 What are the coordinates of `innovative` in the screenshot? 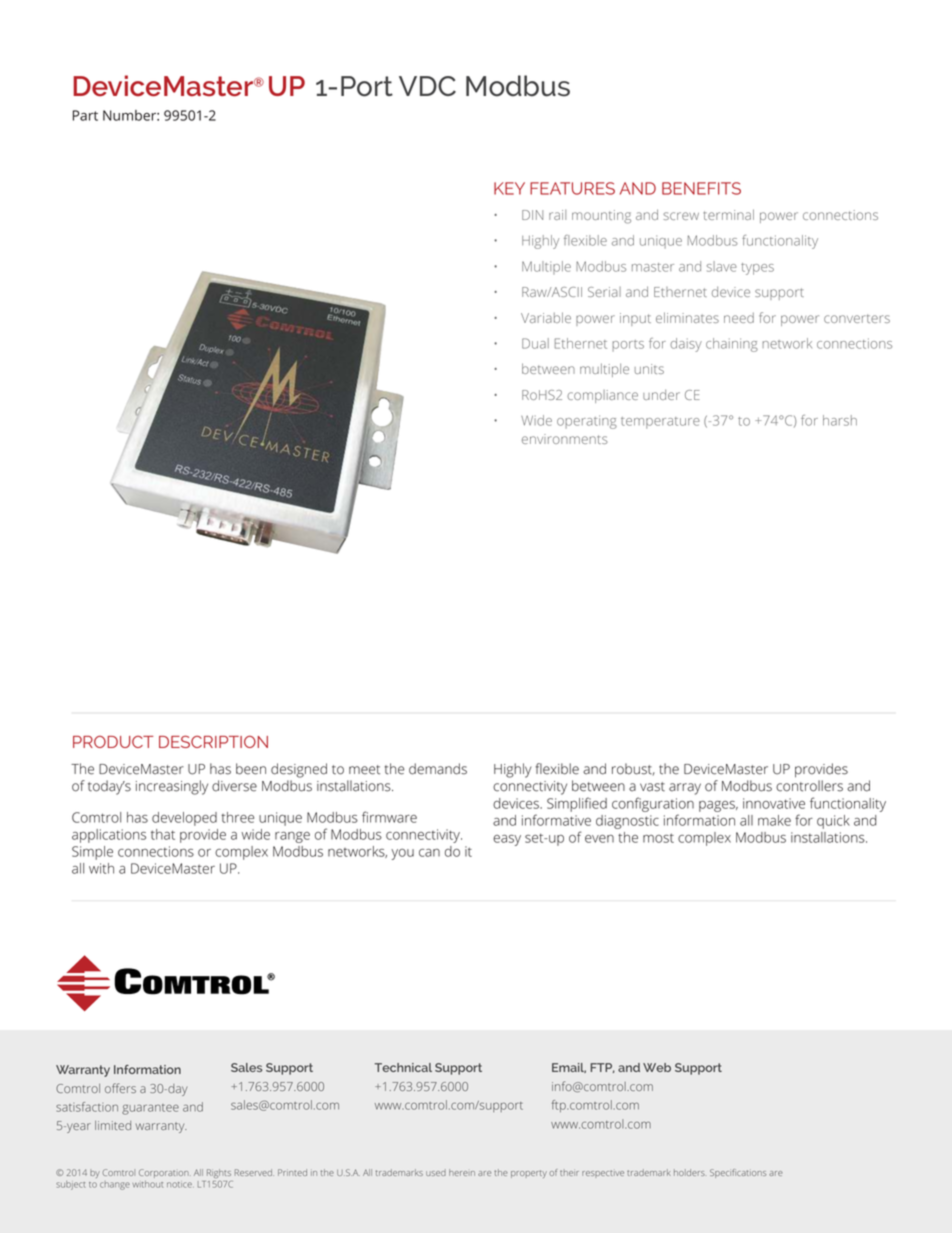 It's located at (774, 803).
